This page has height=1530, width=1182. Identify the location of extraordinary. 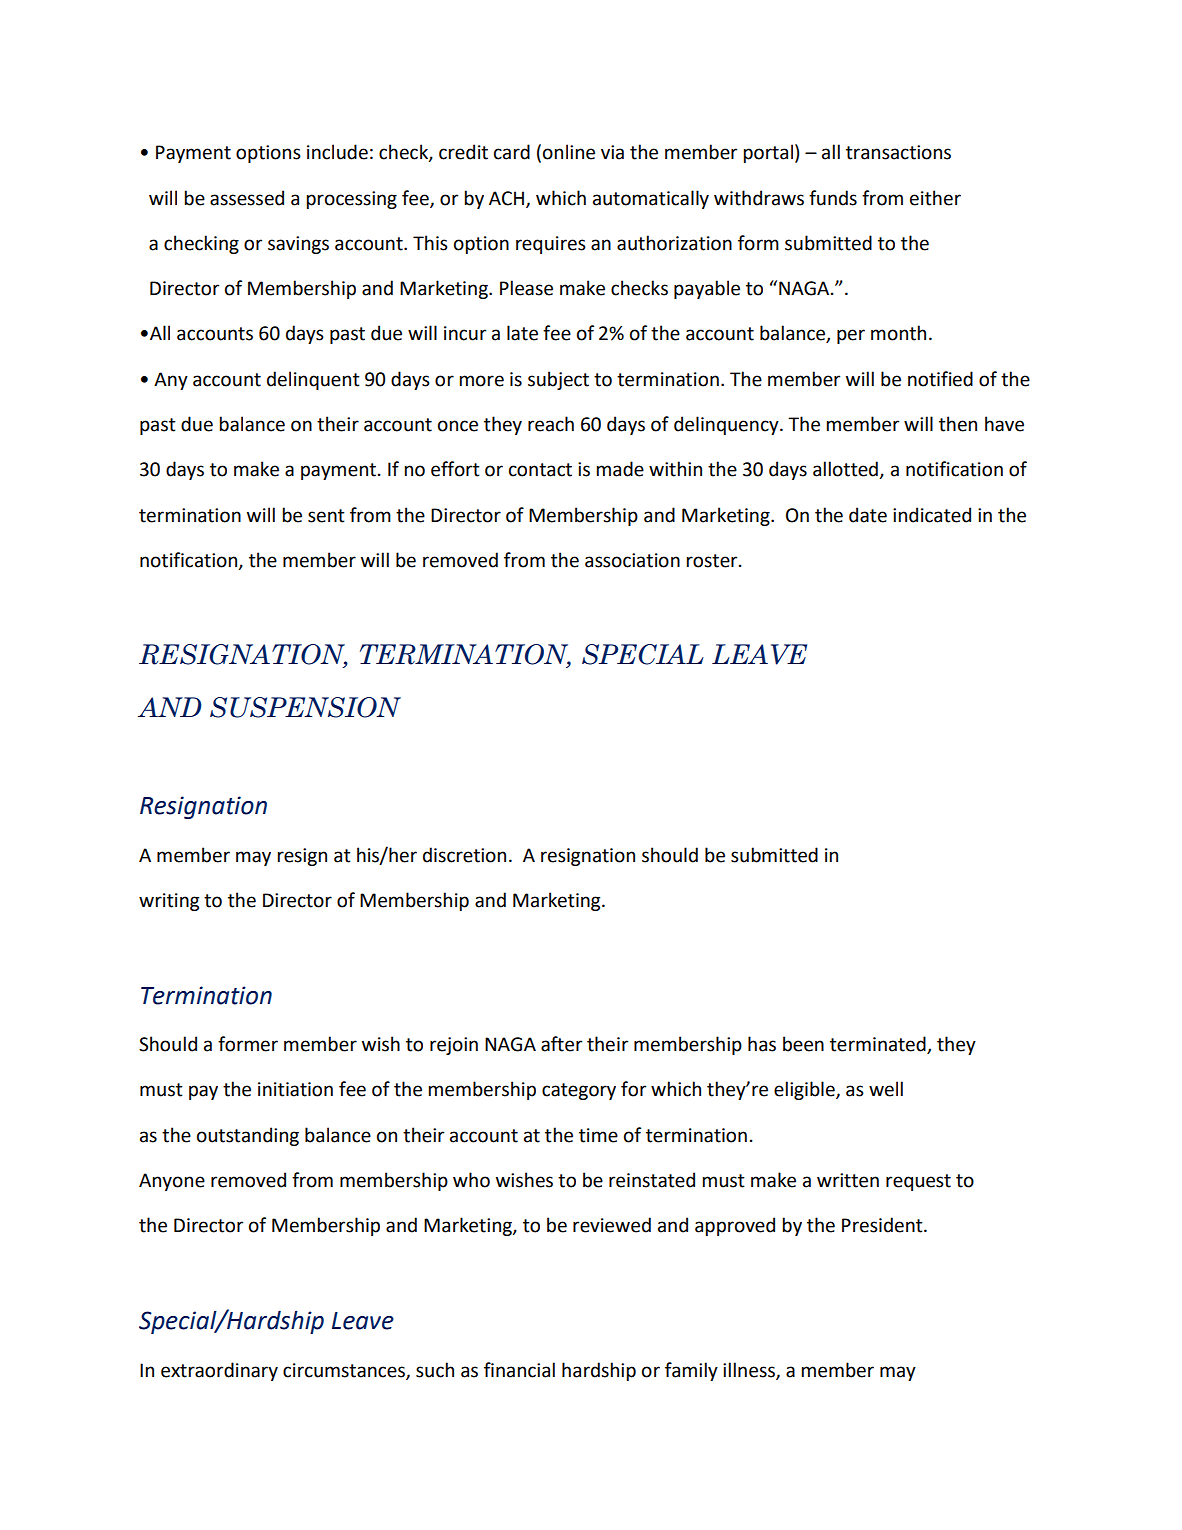
(219, 1371).
